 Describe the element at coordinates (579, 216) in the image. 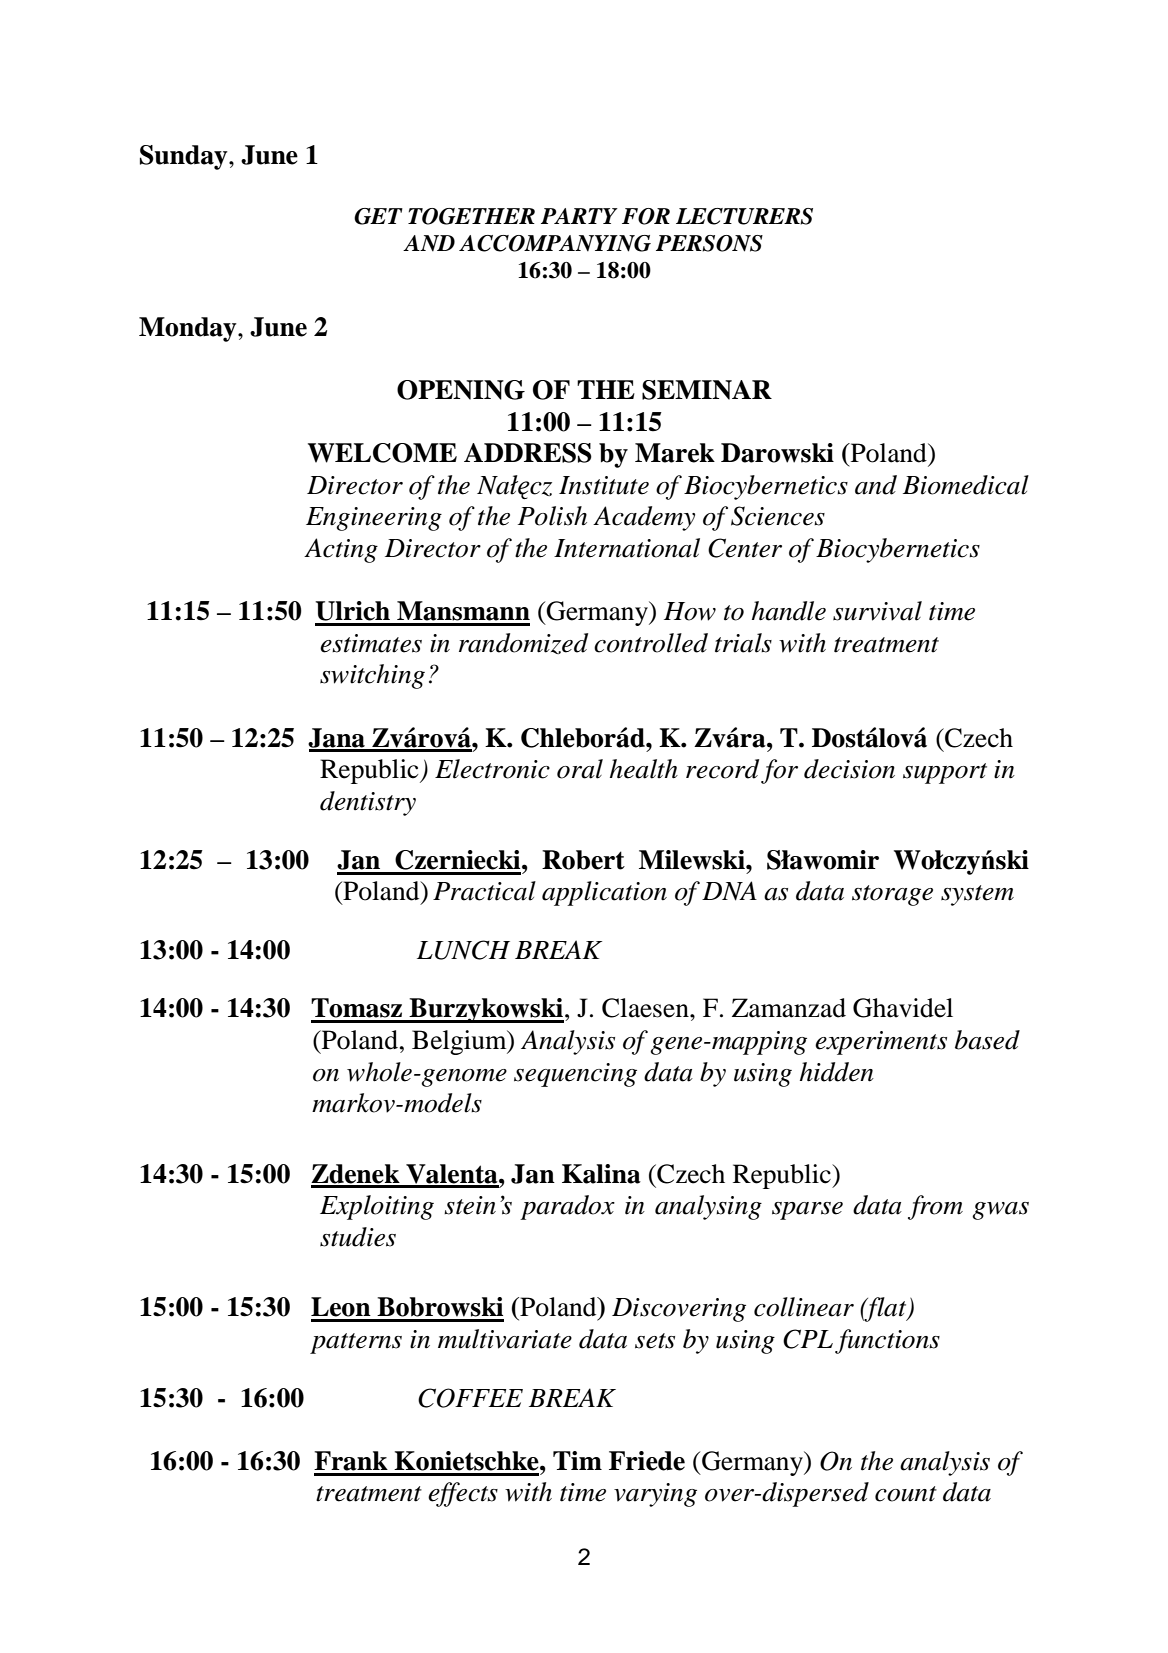

I see `PARTY` at that location.
